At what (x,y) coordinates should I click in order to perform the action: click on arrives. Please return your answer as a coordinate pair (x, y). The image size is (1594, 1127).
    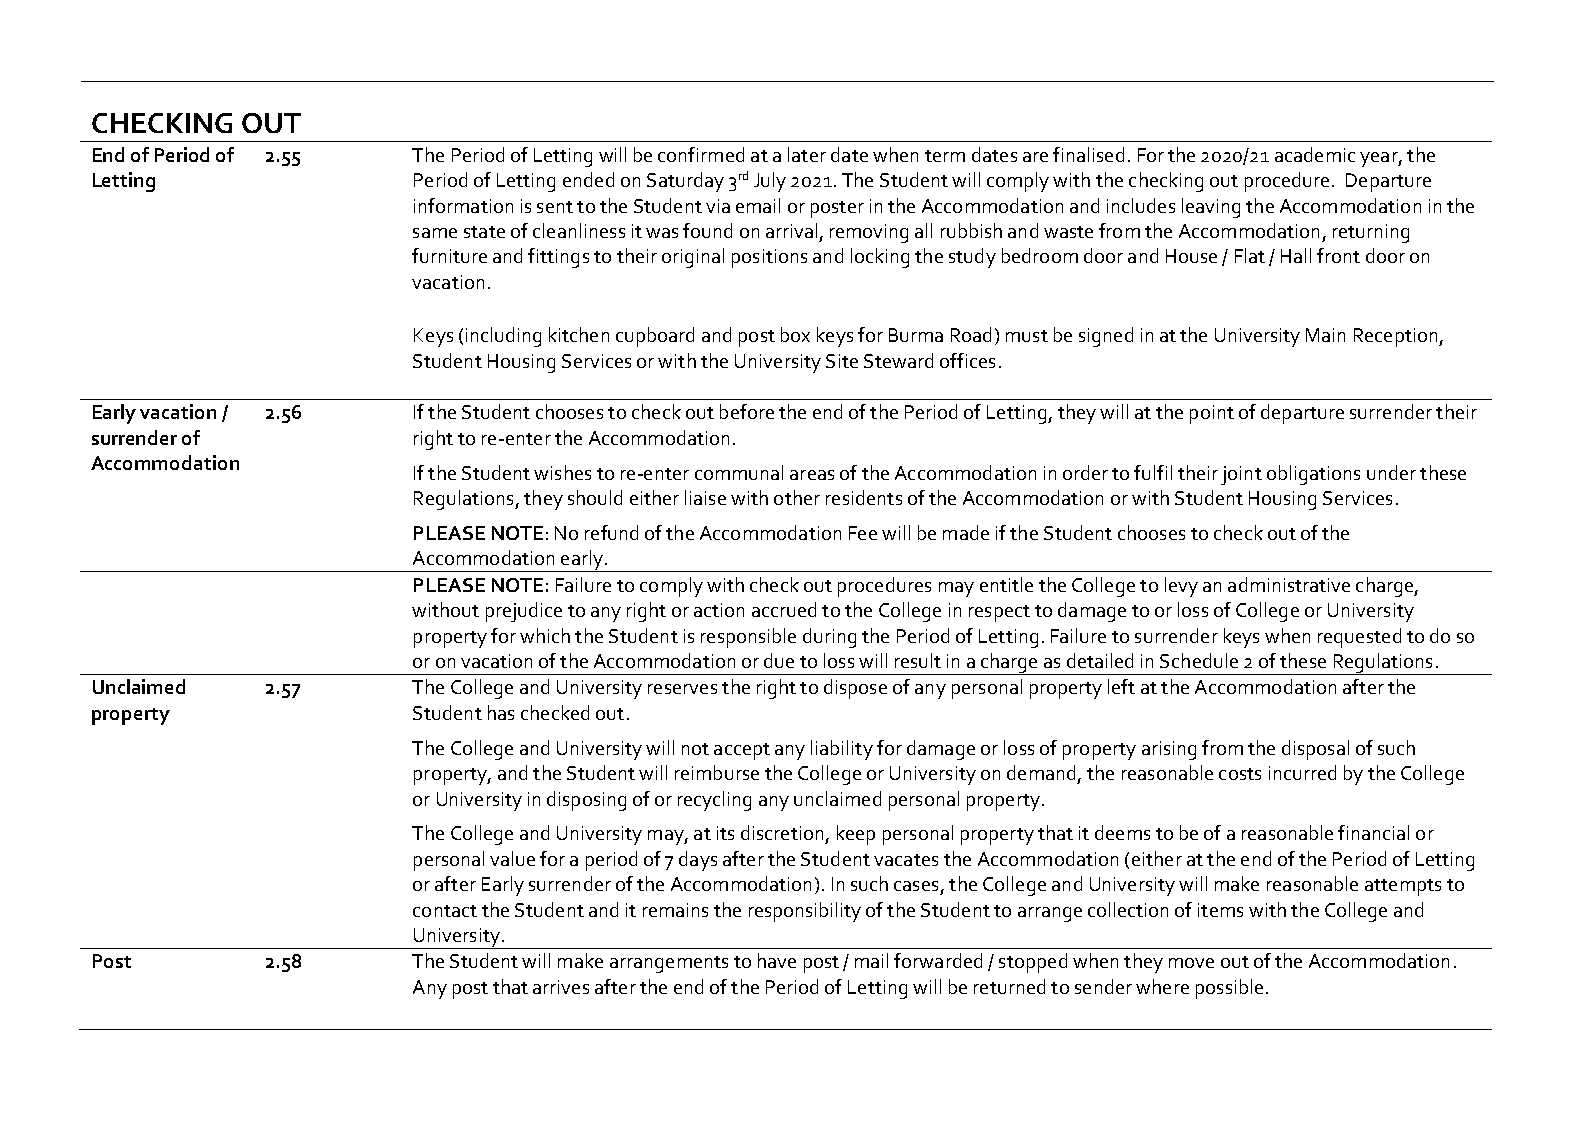
    Looking at the image, I should click on (561, 987).
